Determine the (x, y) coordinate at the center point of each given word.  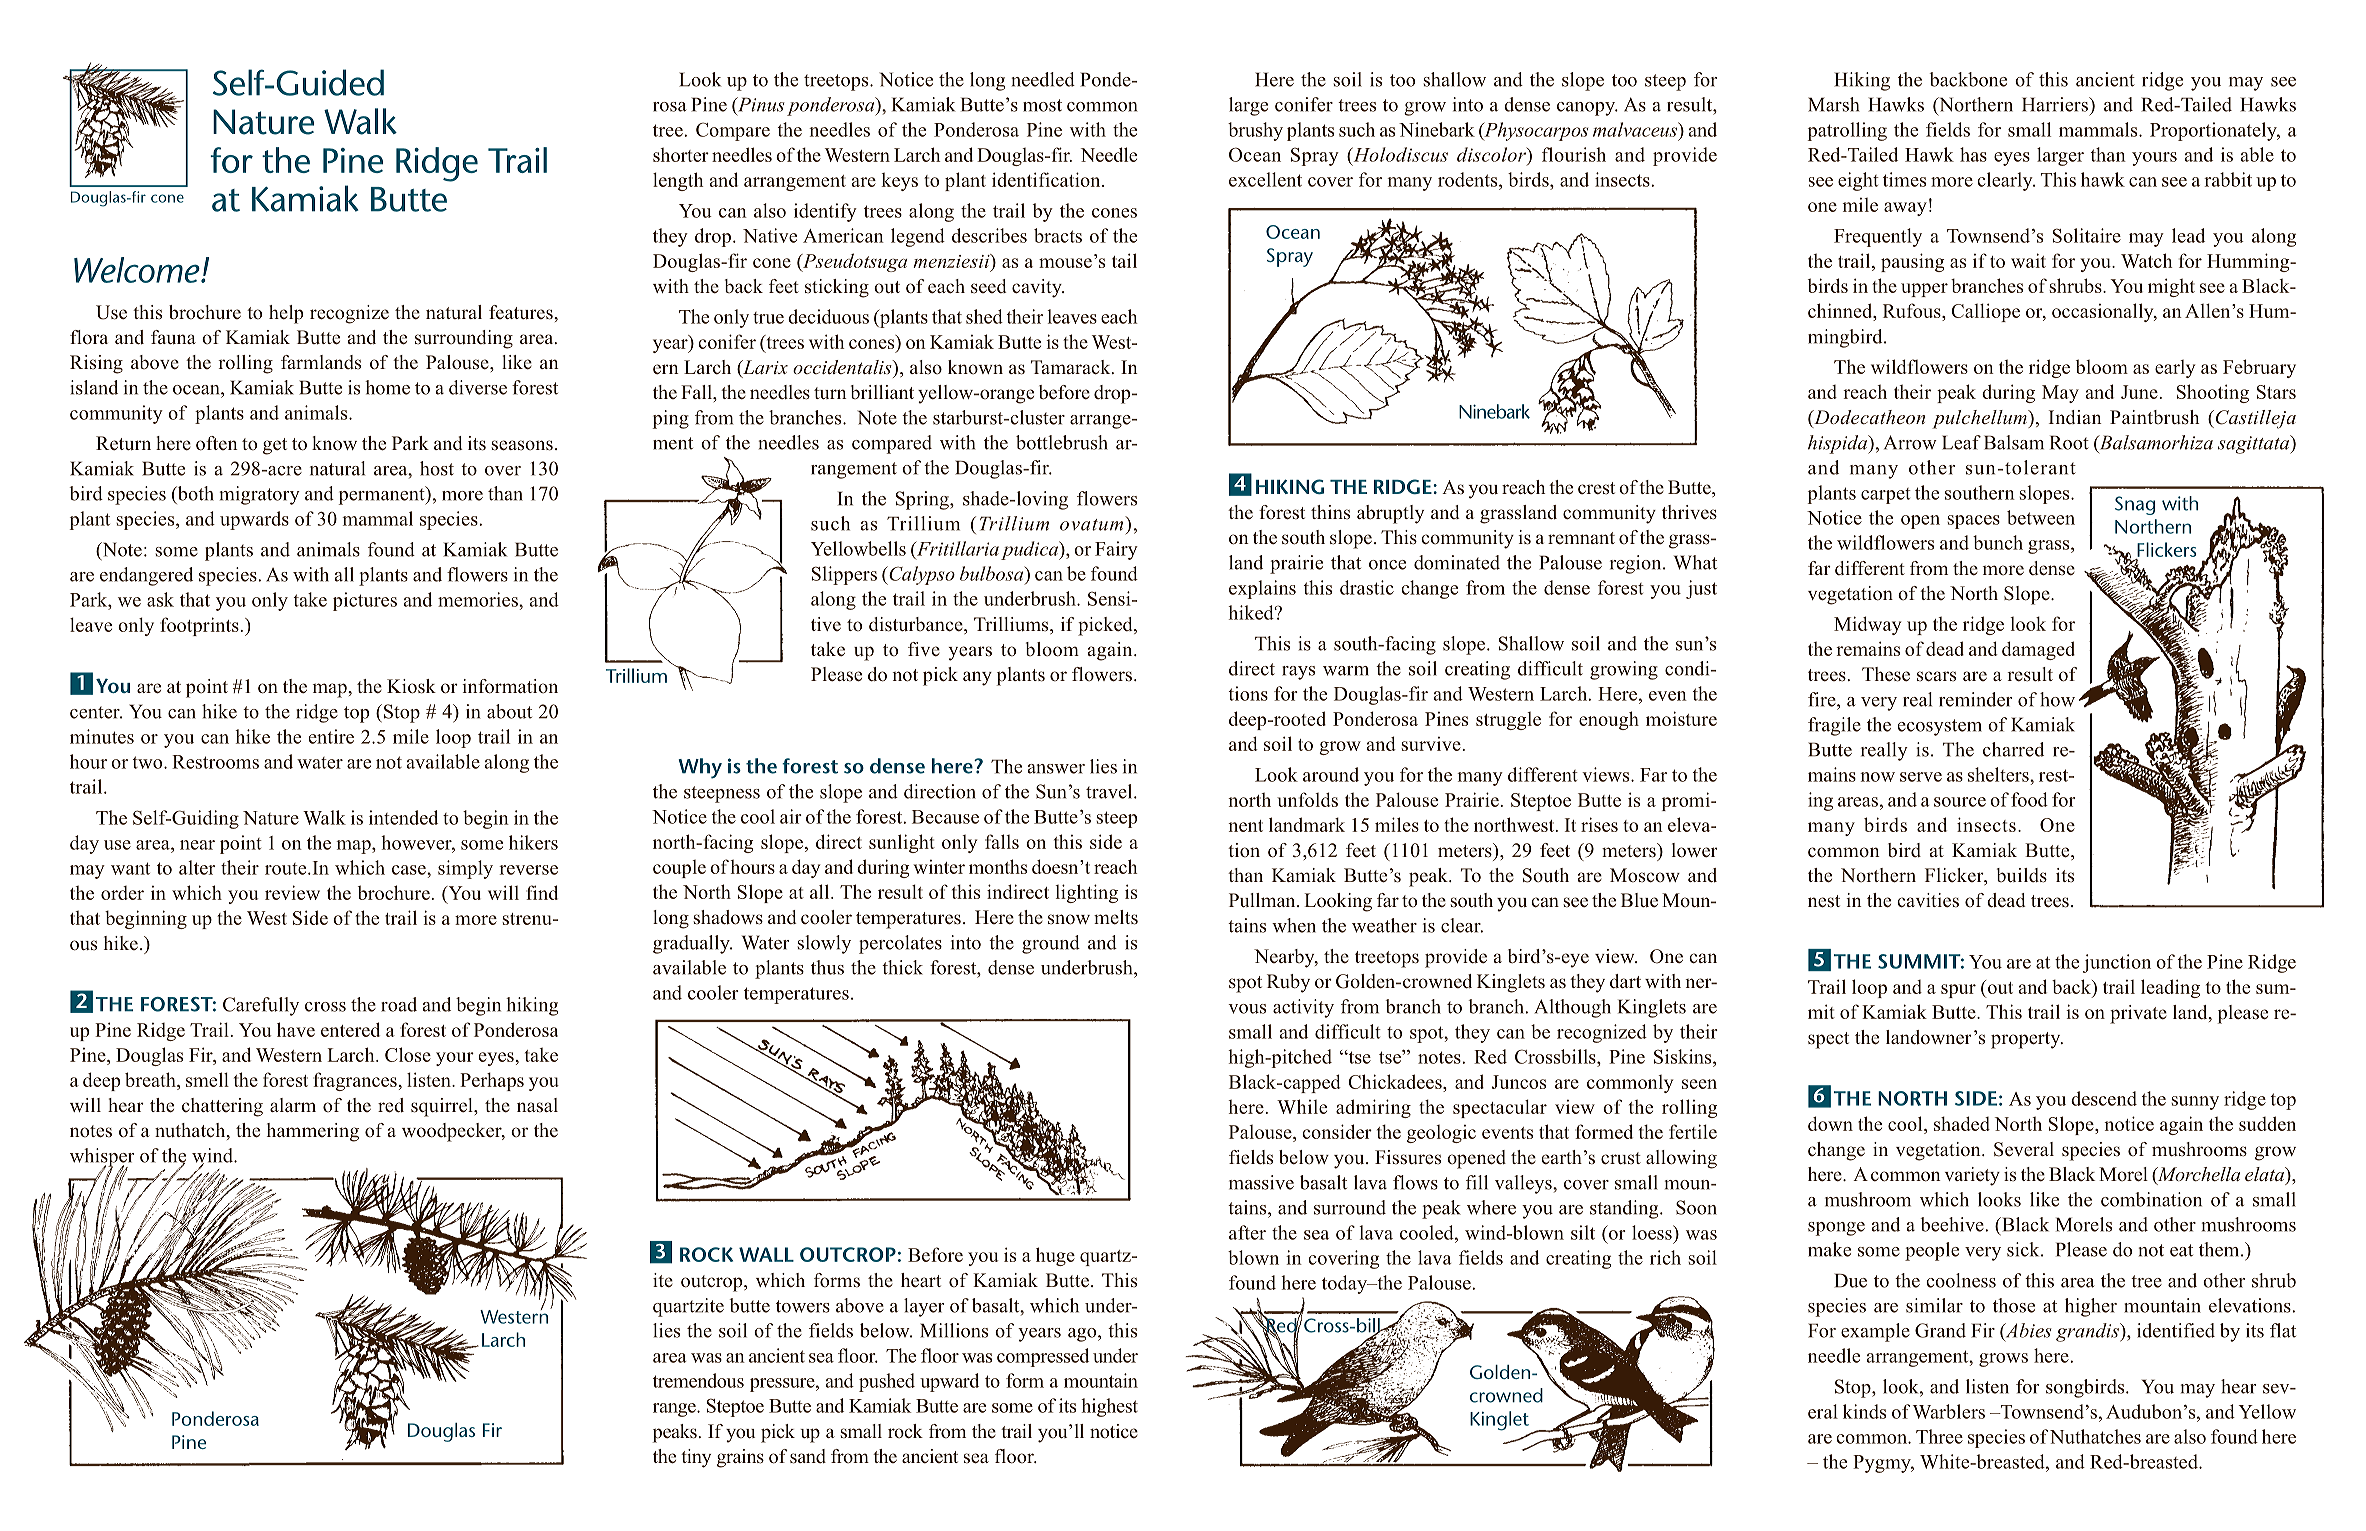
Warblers (1949, 1411)
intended (403, 817)
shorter (681, 154)
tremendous (698, 1380)
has (1973, 154)
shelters (1999, 774)
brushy (1255, 131)
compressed (1043, 1357)
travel (1110, 791)
